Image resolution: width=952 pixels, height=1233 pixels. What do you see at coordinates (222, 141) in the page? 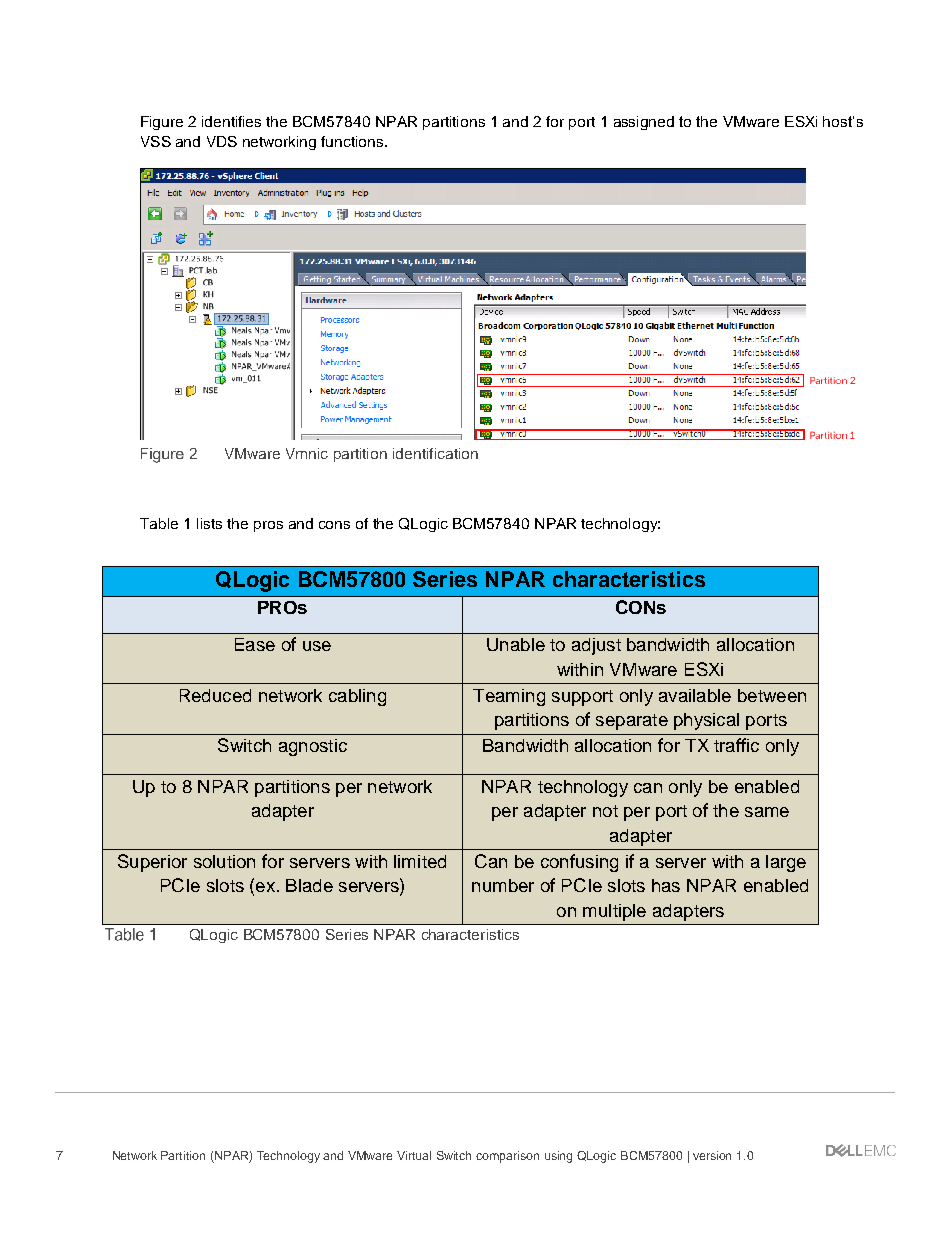
I see `VDS` at bounding box center [222, 141].
